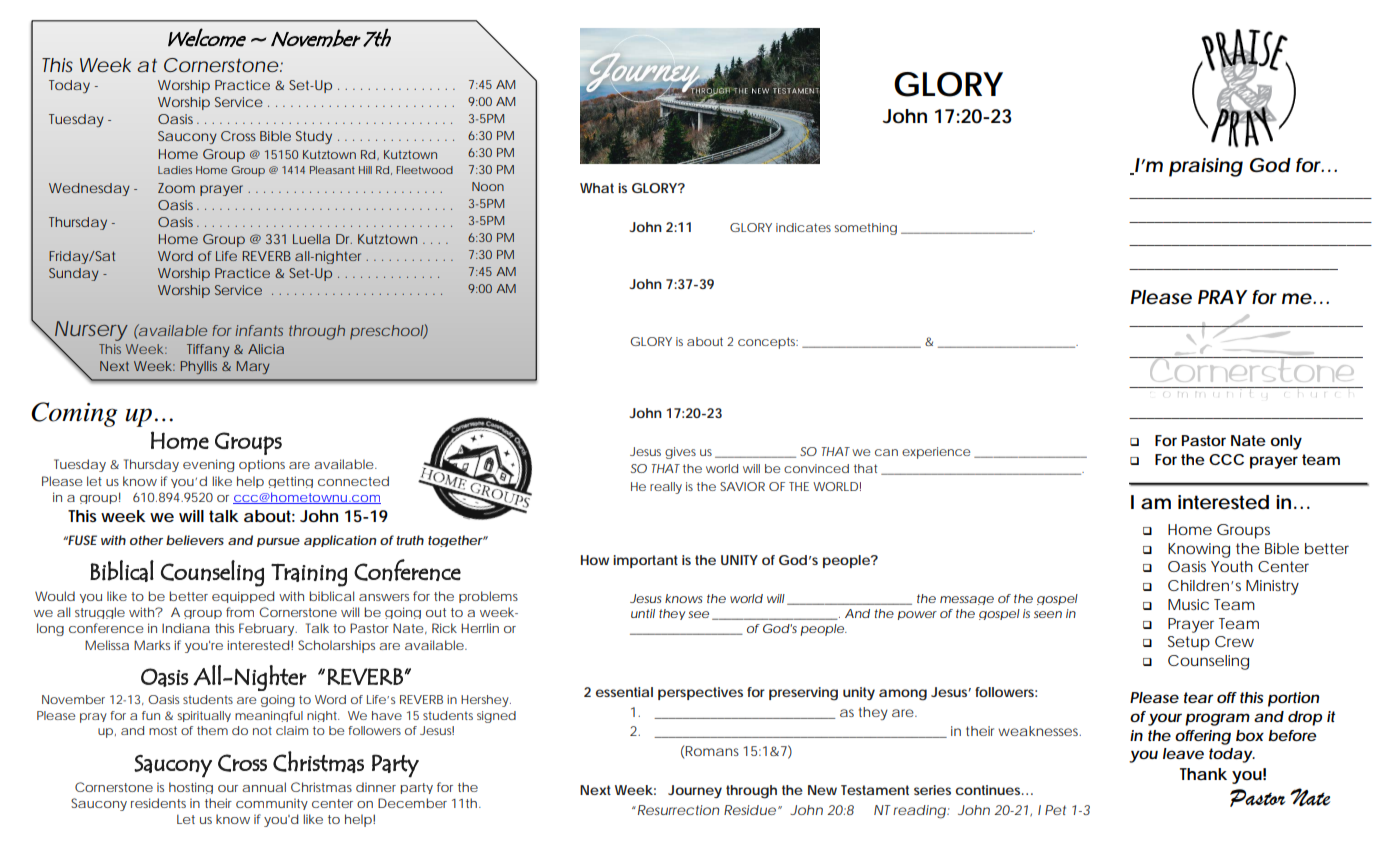 The width and height of the document is (1400, 850). Describe the element at coordinates (695, 791) in the document. I see `Journey` at that location.
